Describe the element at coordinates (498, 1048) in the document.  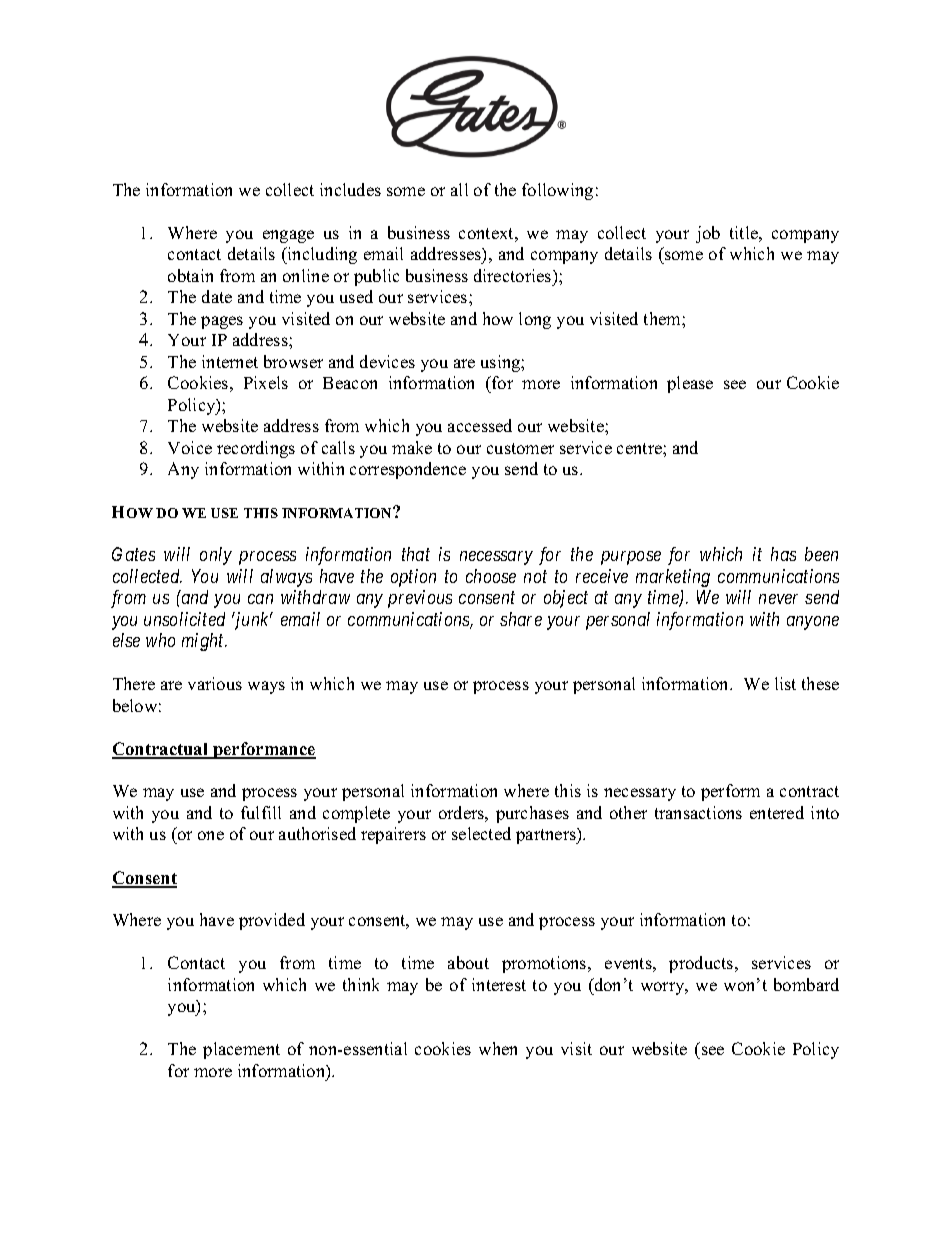
I see `when` at that location.
